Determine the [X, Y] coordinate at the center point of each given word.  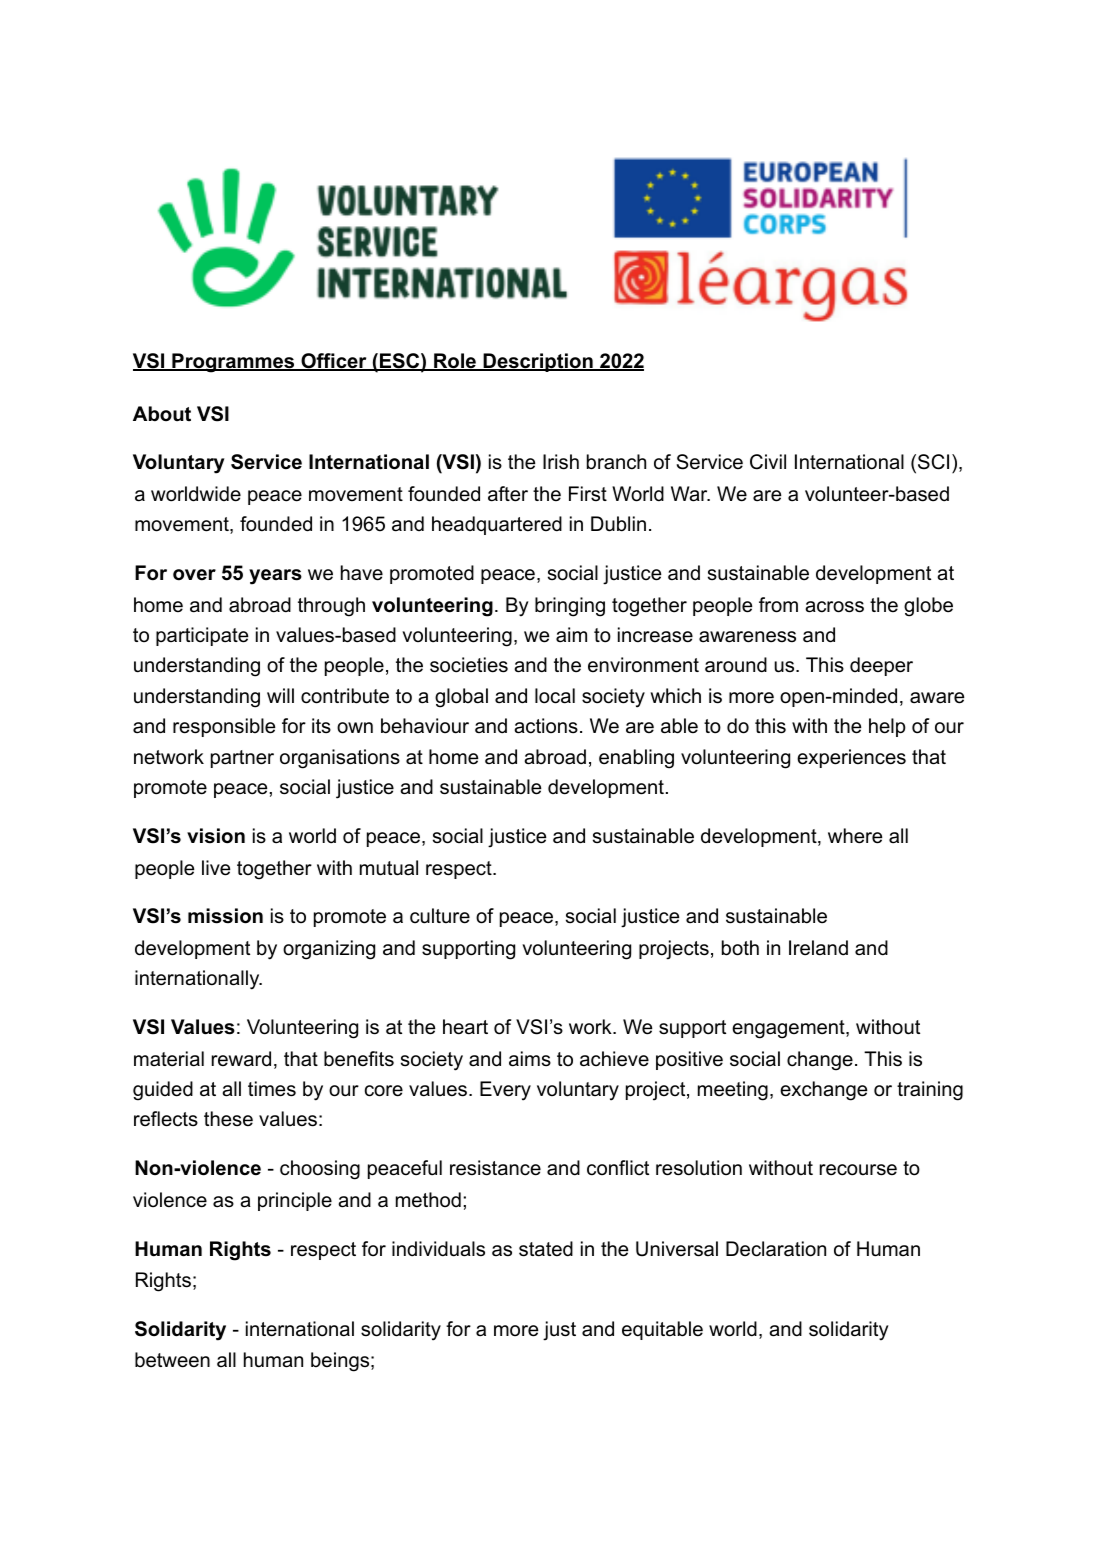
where [855, 836]
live [216, 868]
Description [538, 362]
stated [546, 1249]
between [172, 1360]
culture [440, 916]
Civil [768, 462]
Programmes [233, 363]
